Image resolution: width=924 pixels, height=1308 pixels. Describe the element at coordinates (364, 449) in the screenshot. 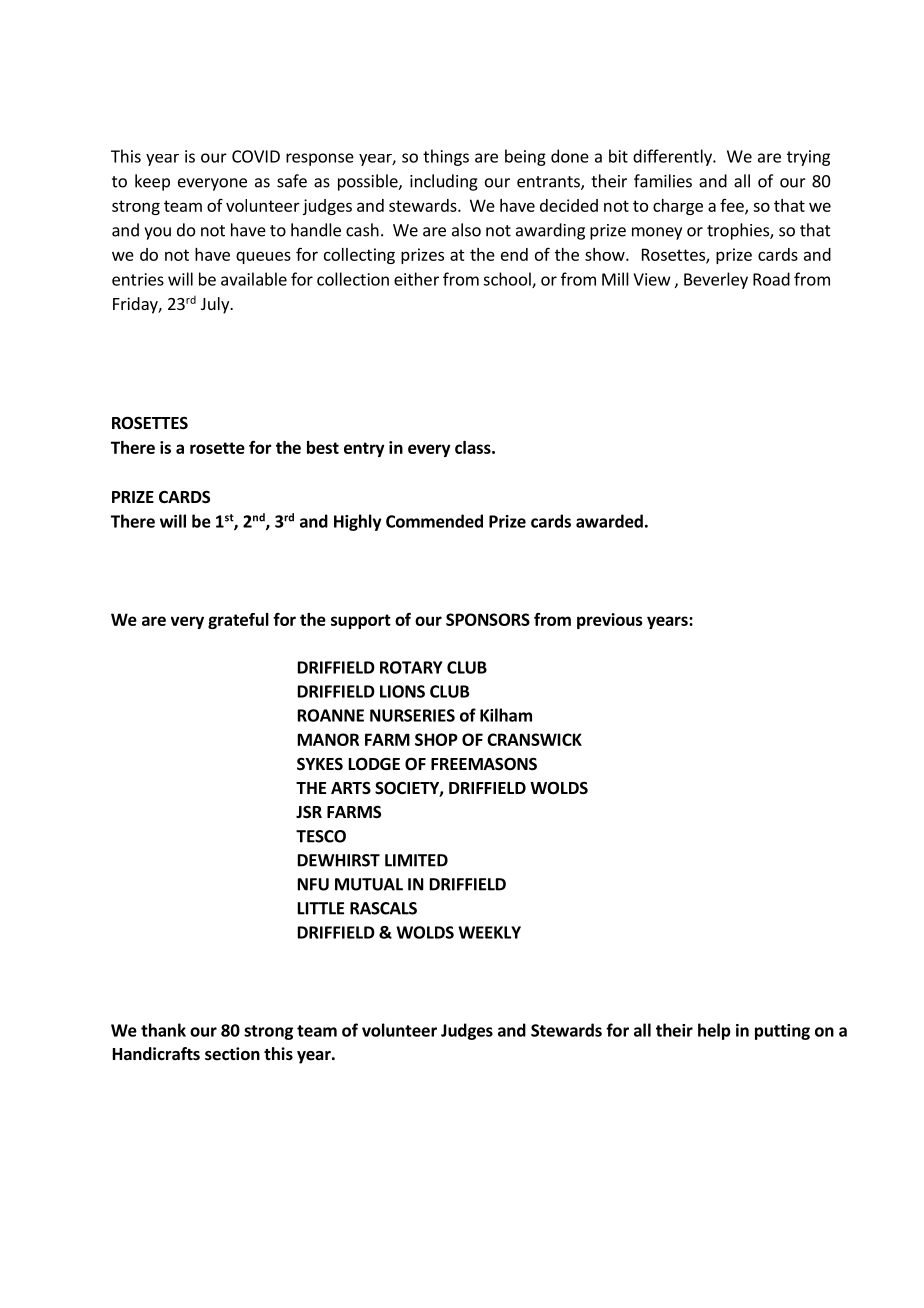

I see `entry` at that location.
